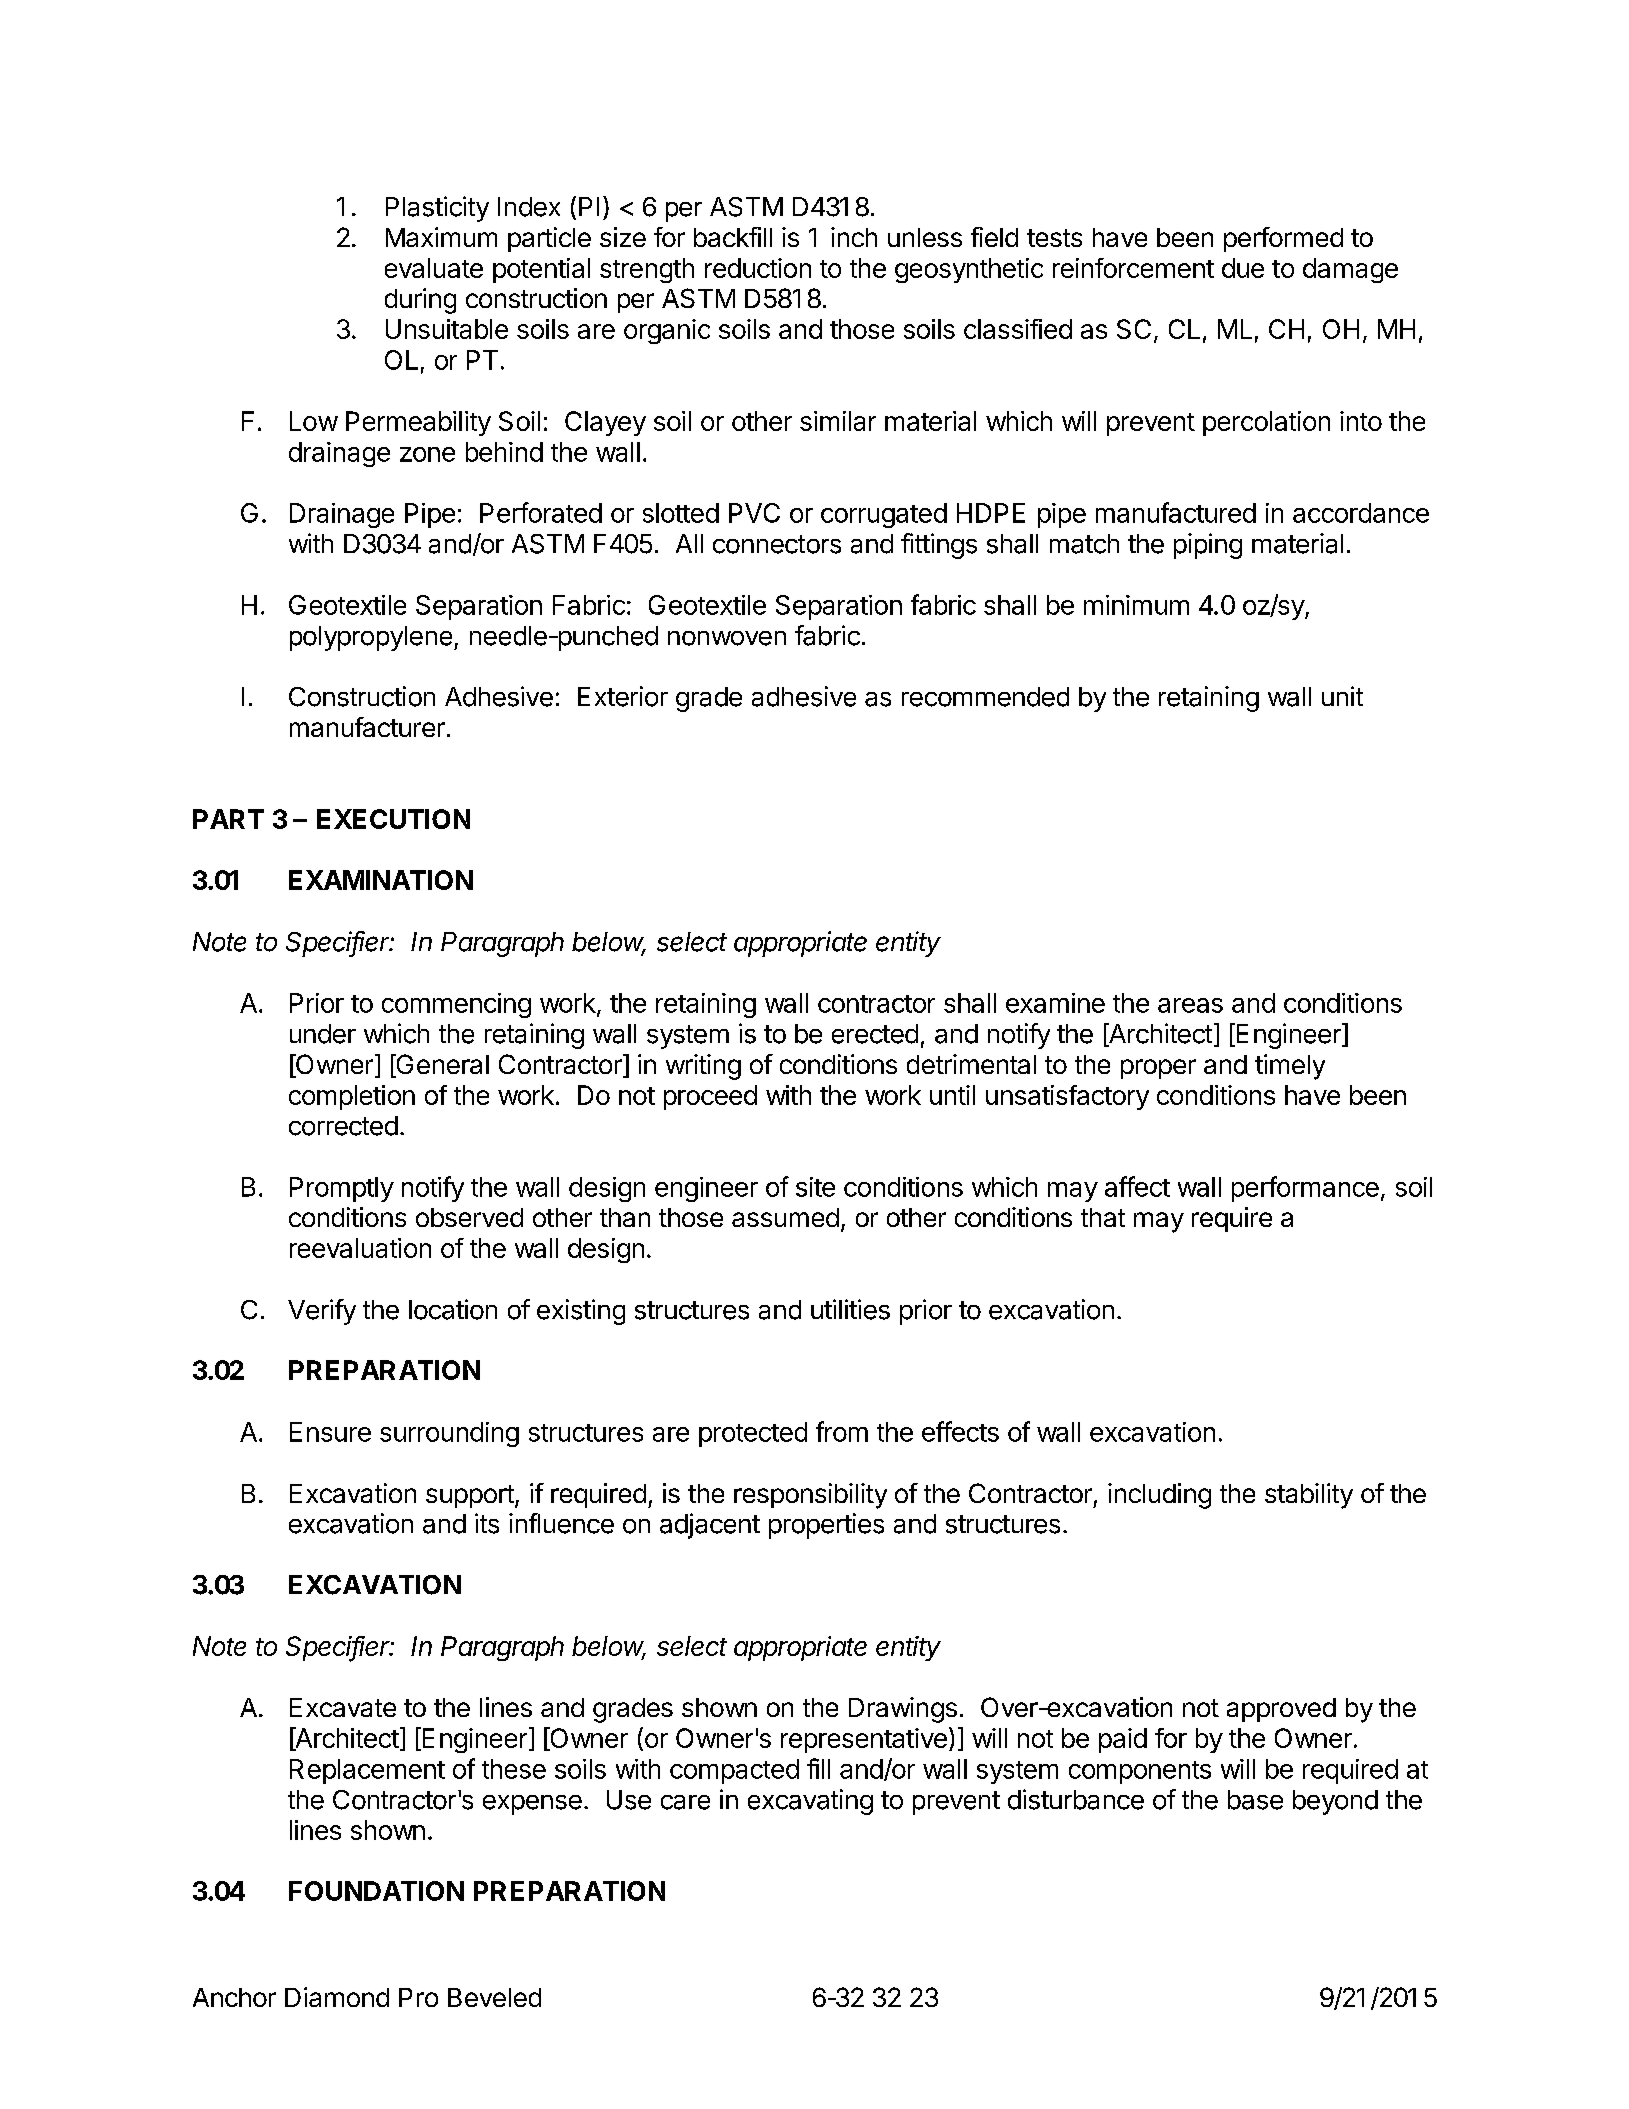 This page has height=2109, width=1629. I want to click on evaluate, so click(434, 268).
